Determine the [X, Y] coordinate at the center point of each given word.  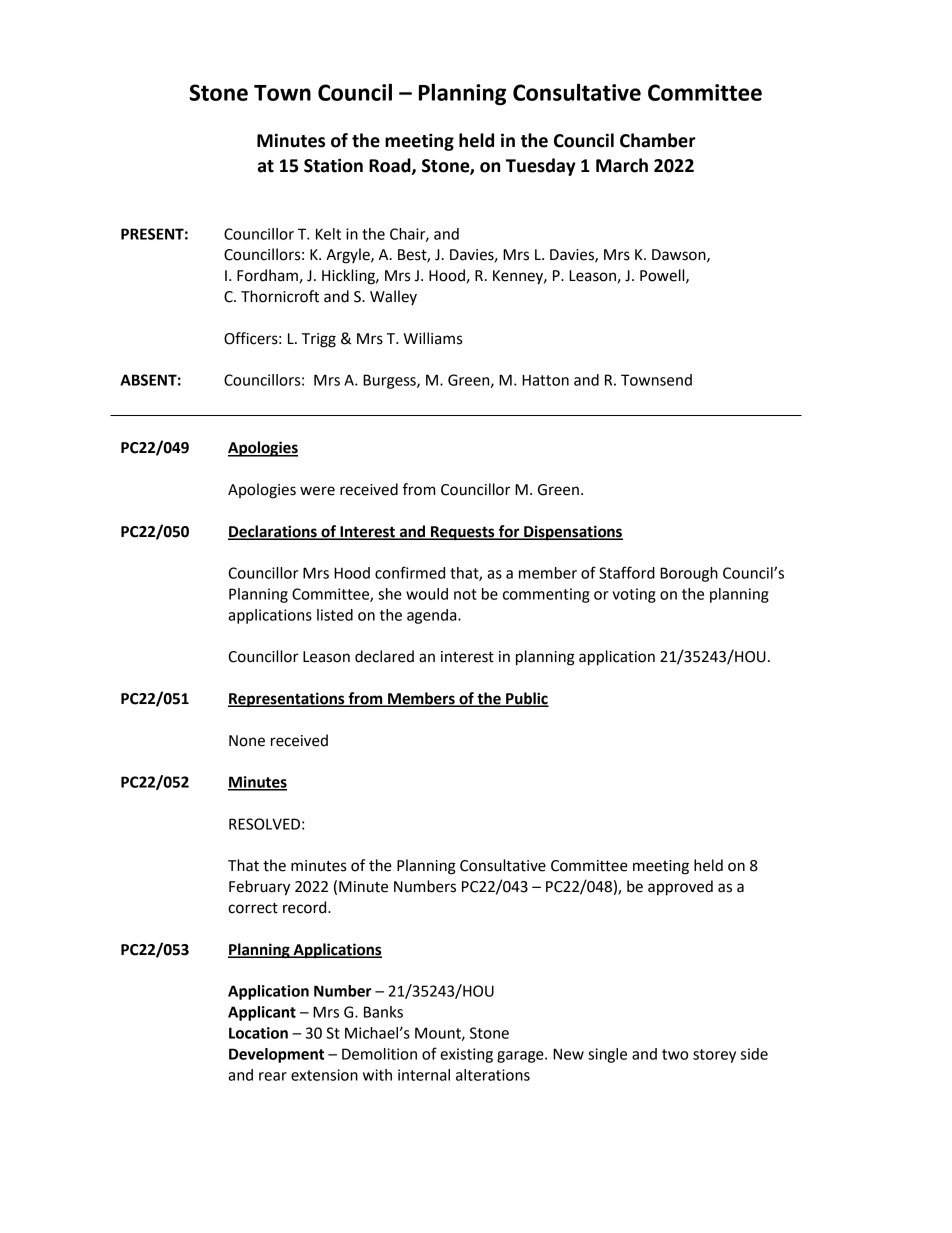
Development [276, 1055]
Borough [689, 574]
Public [526, 699]
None [247, 741]
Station [333, 165]
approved [680, 888]
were [317, 491]
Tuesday [541, 167]
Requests [463, 533]
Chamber [658, 140]
